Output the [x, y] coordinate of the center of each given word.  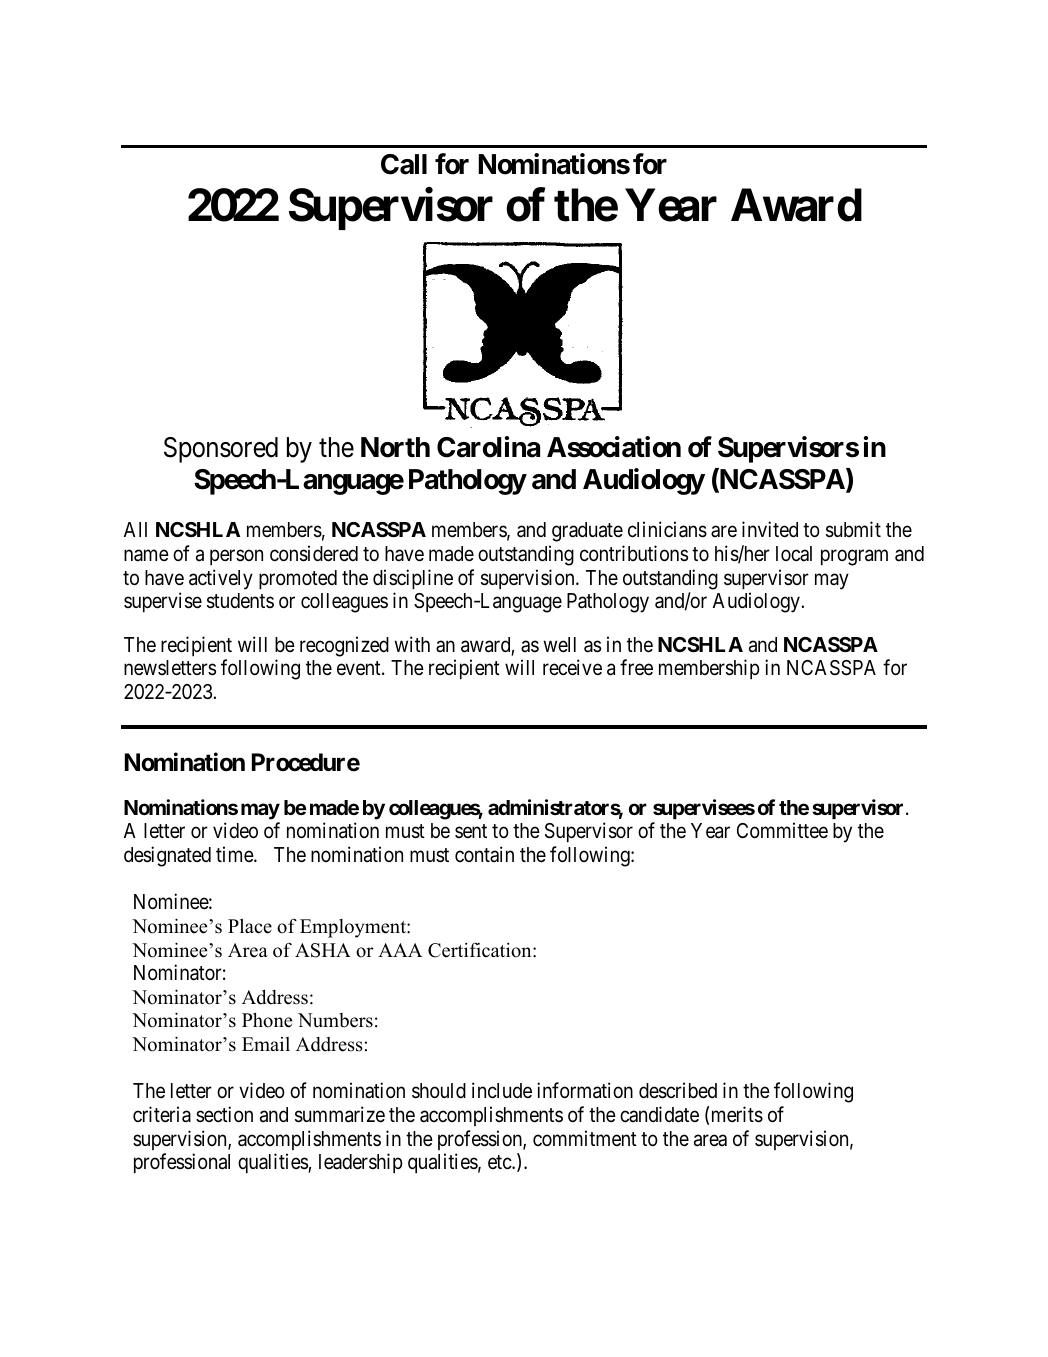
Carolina [488, 447]
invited [770, 529]
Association [614, 447]
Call [404, 164]
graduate [587, 532]
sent [471, 831]
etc [500, 1163]
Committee [782, 830]
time [235, 854]
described [678, 1090]
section [224, 1114]
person [236, 557]
